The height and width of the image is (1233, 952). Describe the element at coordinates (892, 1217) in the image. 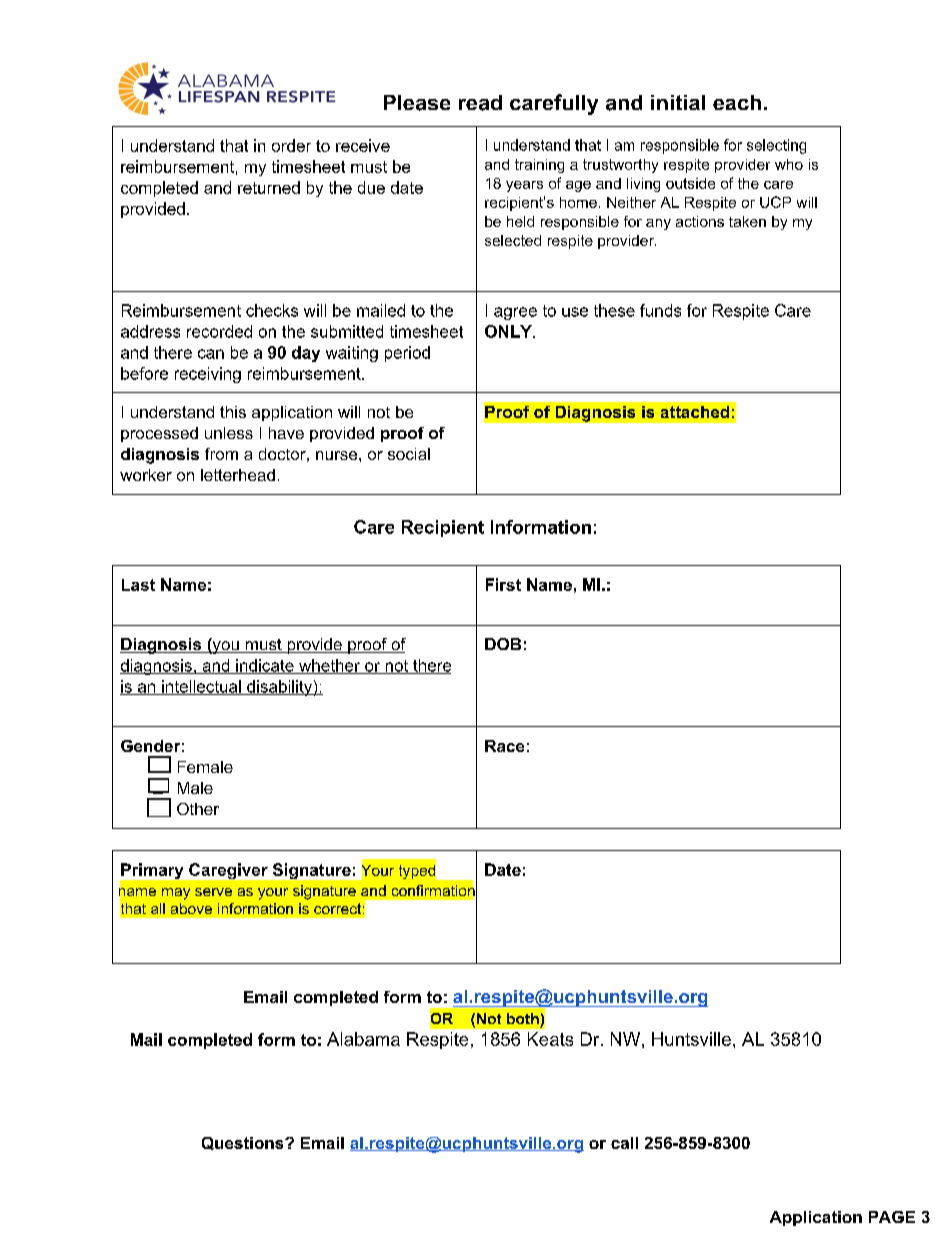

I see `PAGE` at that location.
